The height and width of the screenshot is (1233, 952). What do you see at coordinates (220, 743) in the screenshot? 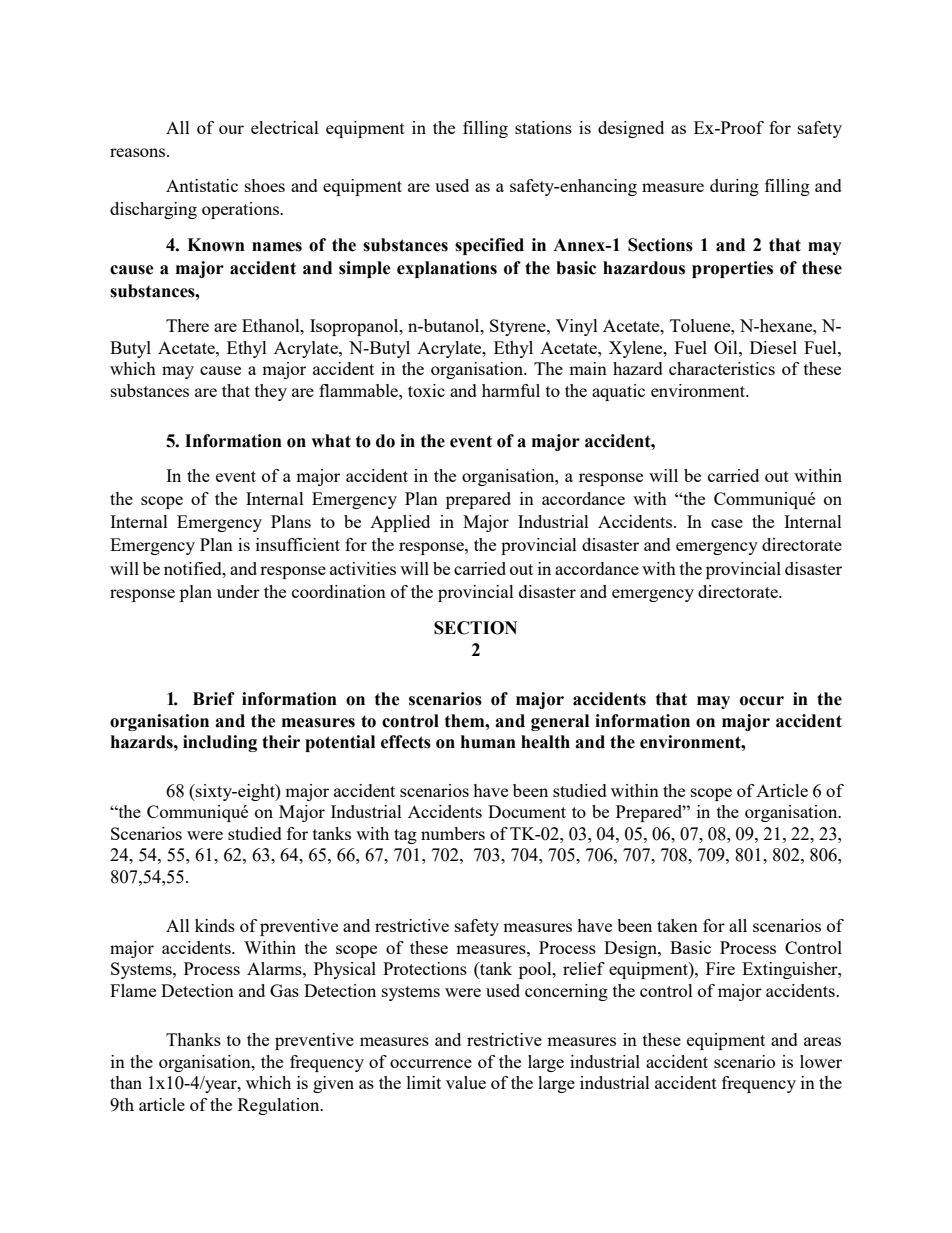
I see `including` at bounding box center [220, 743].
